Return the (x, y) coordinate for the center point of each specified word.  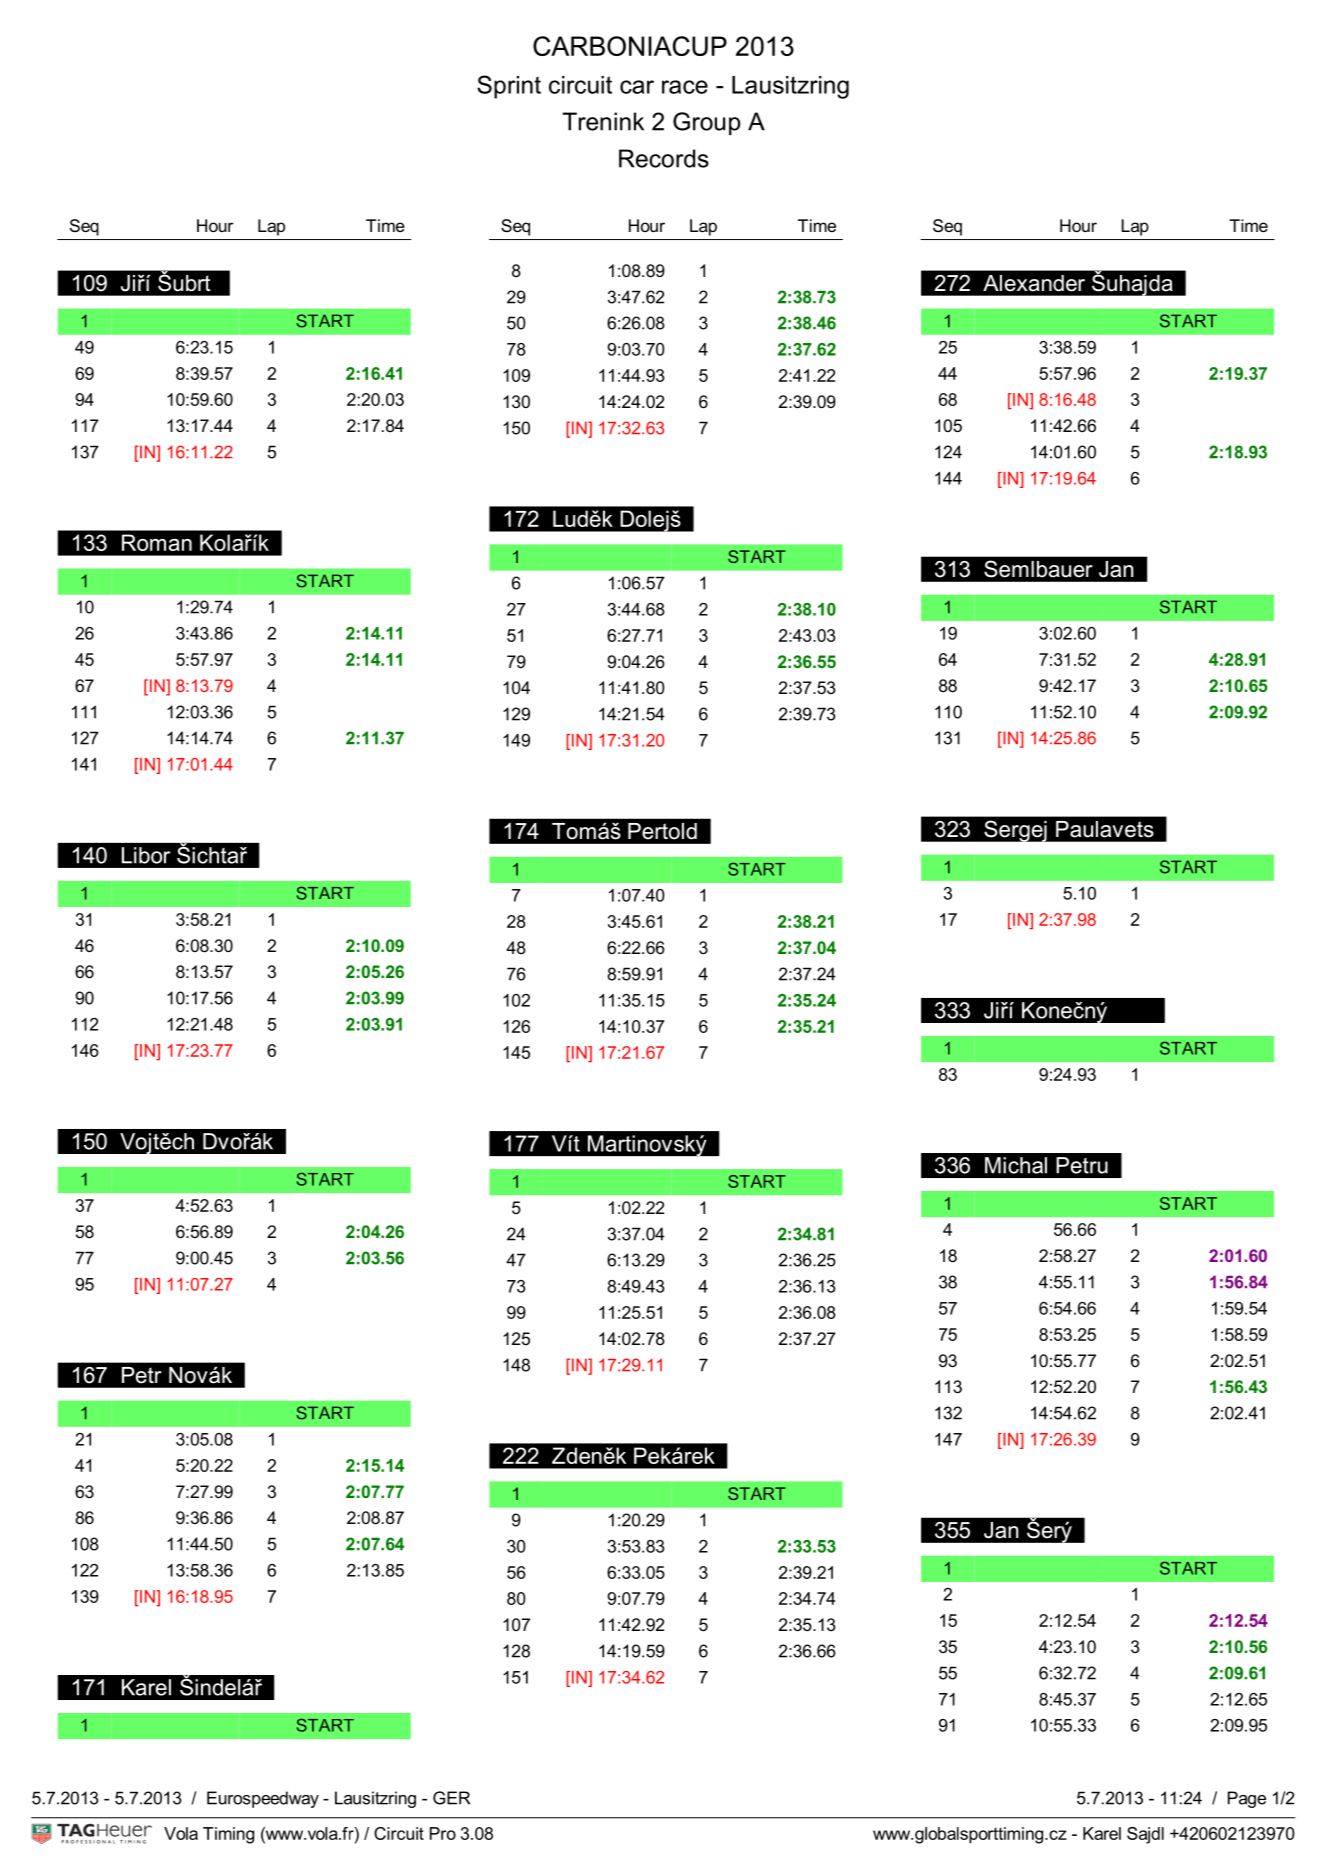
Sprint (509, 87)
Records (664, 158)
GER (451, 1798)
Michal (1016, 1165)
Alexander (1034, 283)
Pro (443, 1833)
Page (1247, 1799)
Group (706, 123)
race (685, 87)
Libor (146, 855)
